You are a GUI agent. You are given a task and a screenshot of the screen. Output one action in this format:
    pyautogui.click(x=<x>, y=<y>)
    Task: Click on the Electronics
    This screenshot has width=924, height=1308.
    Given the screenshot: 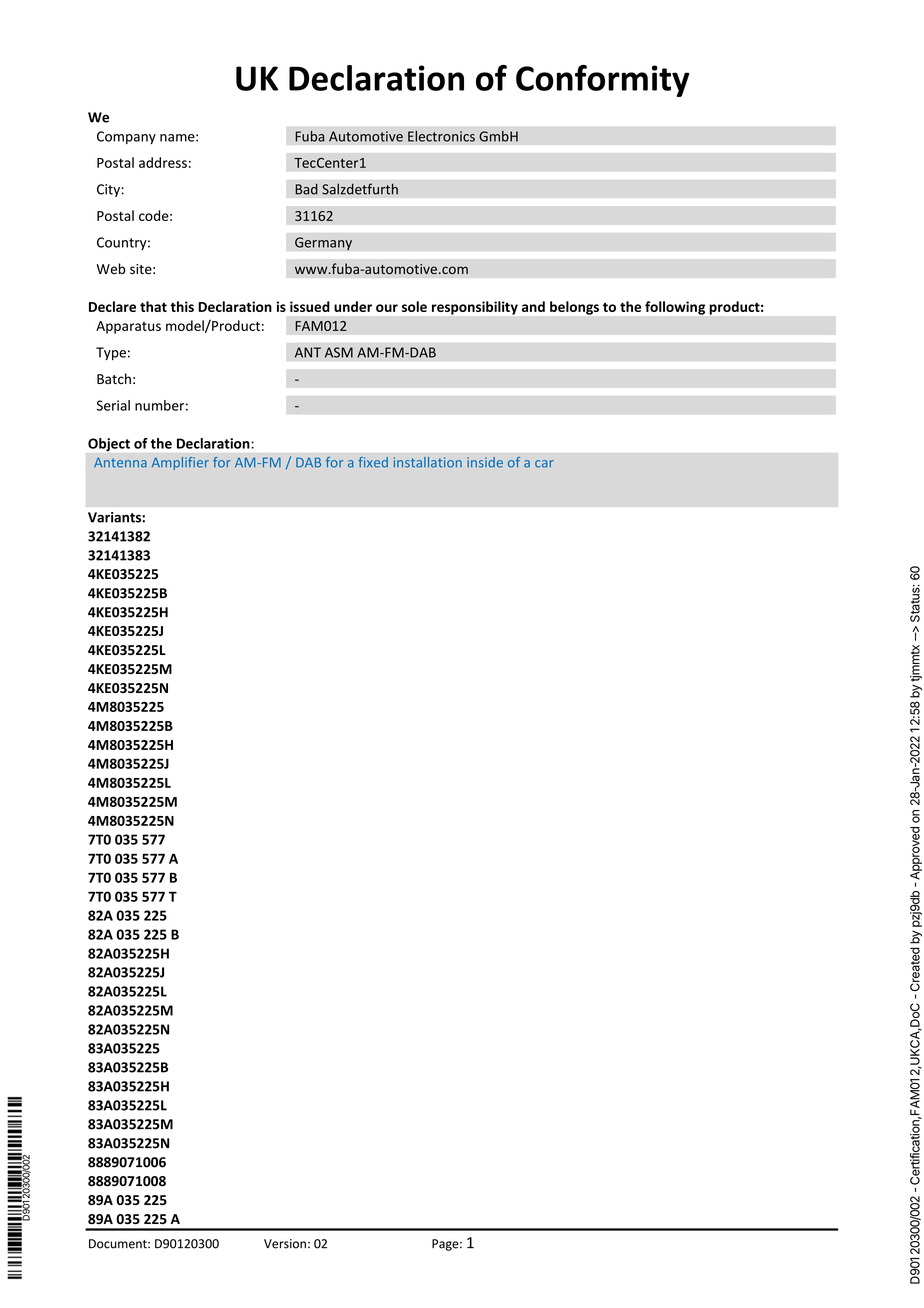 What is the action you would take?
    pyautogui.click(x=441, y=136)
